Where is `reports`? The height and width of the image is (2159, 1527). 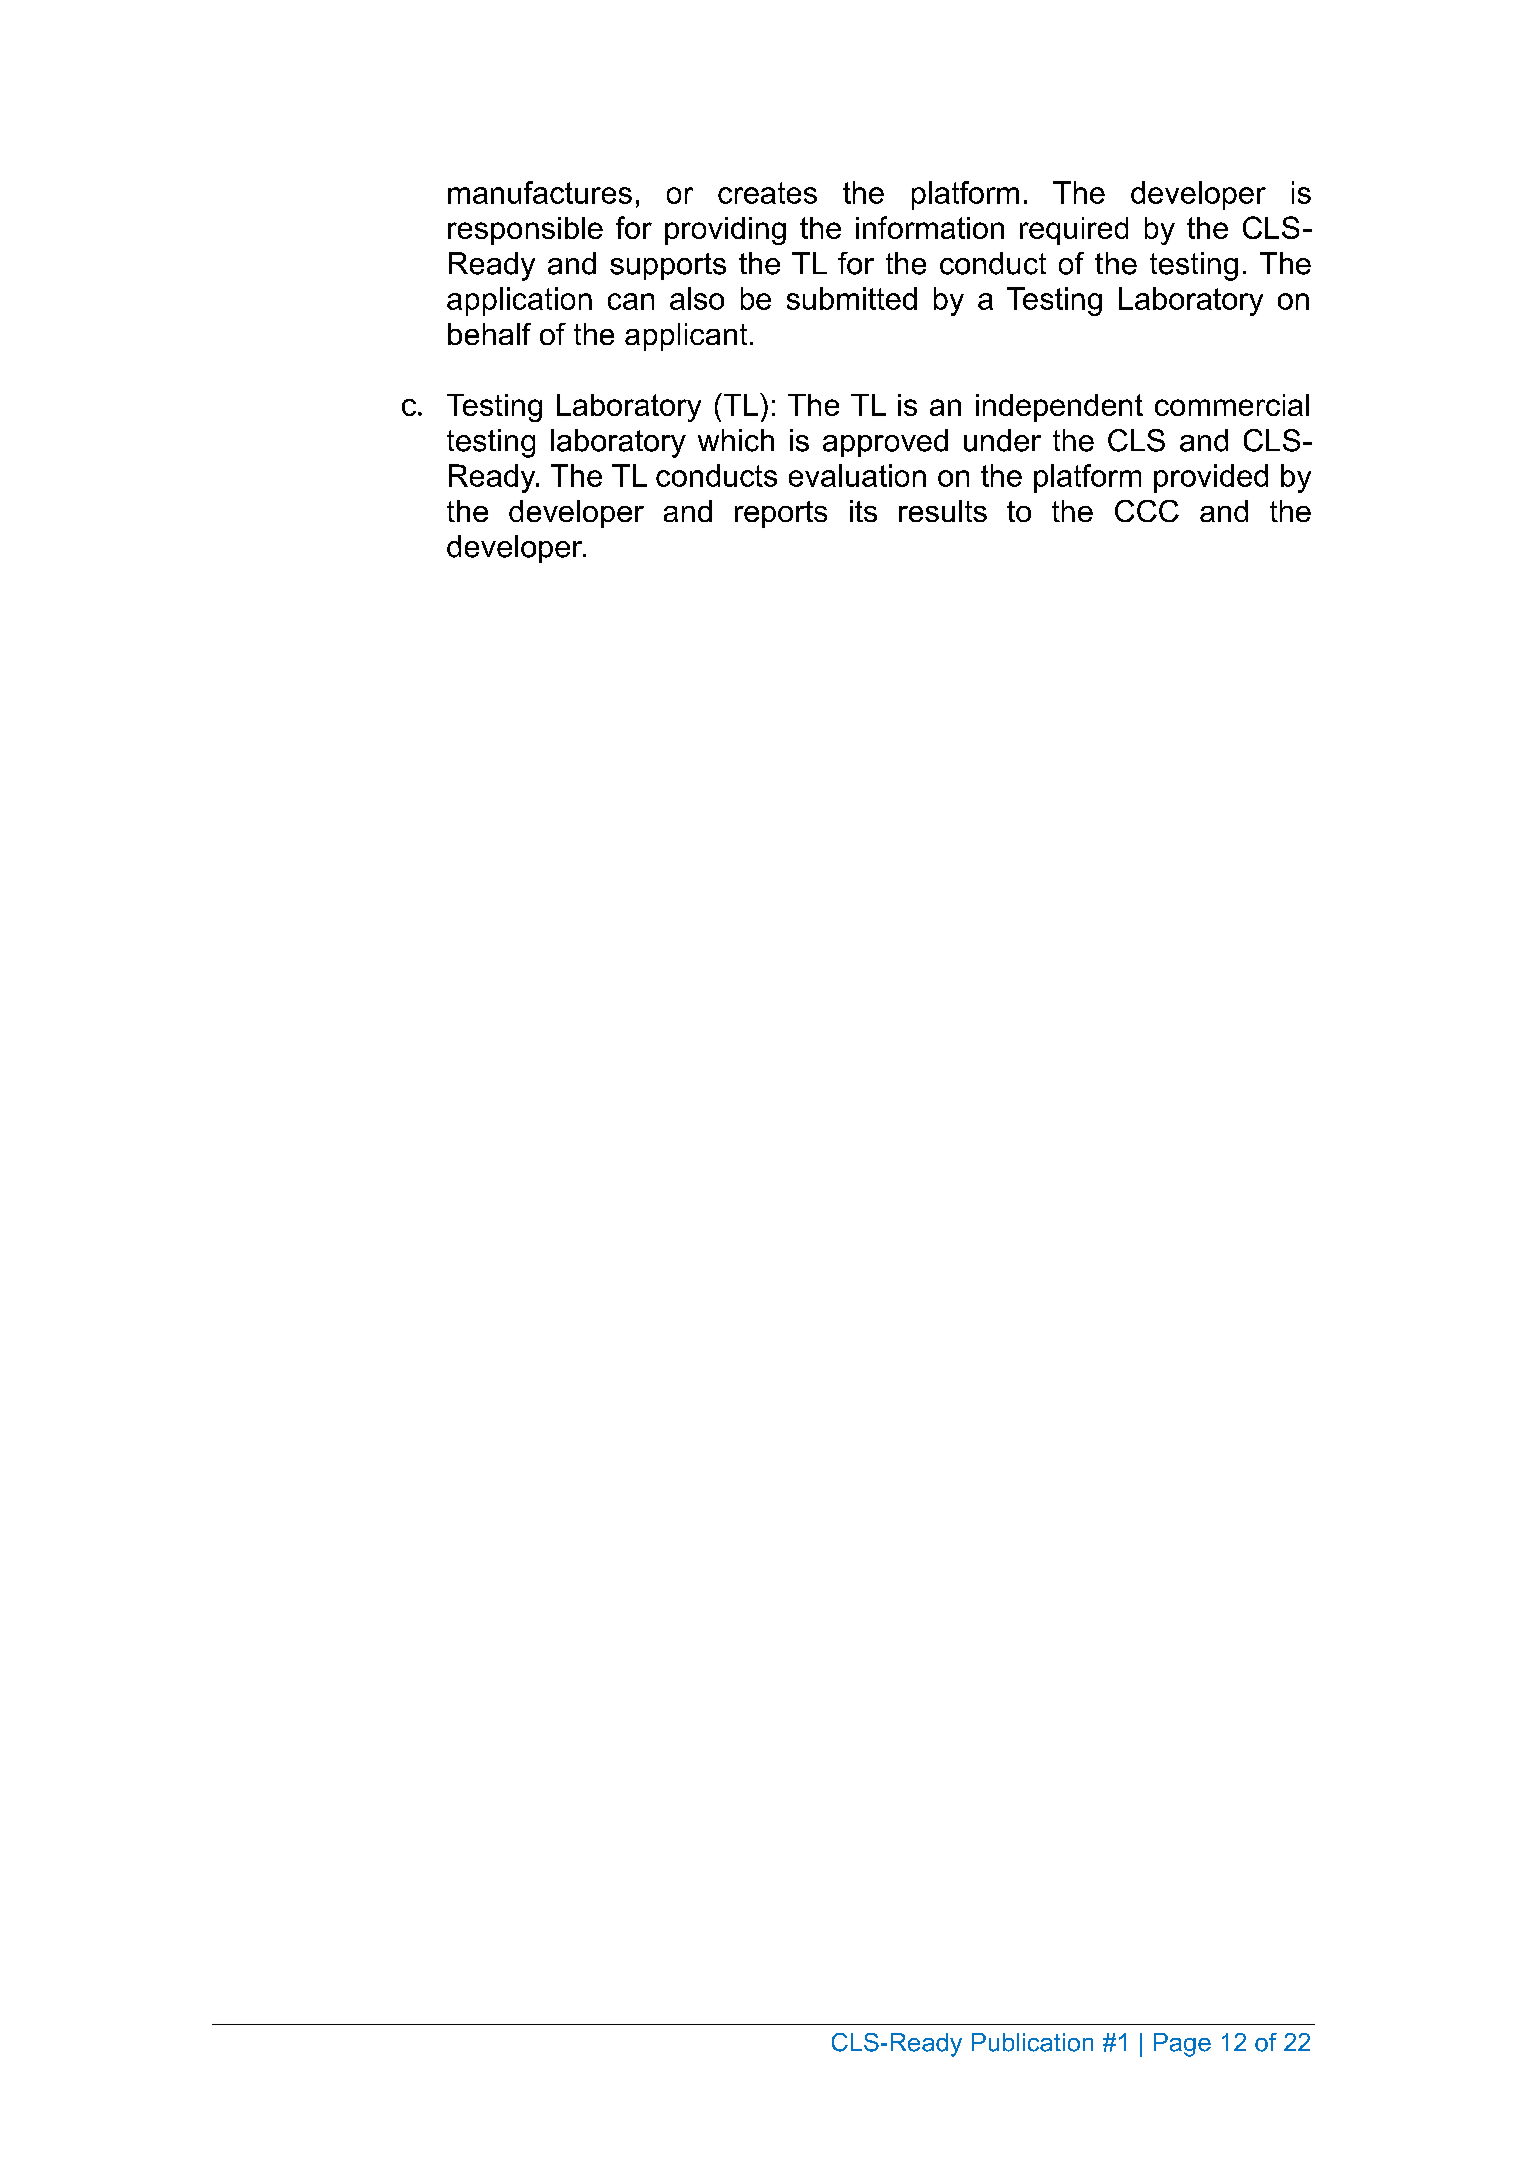
reports is located at coordinates (781, 514).
